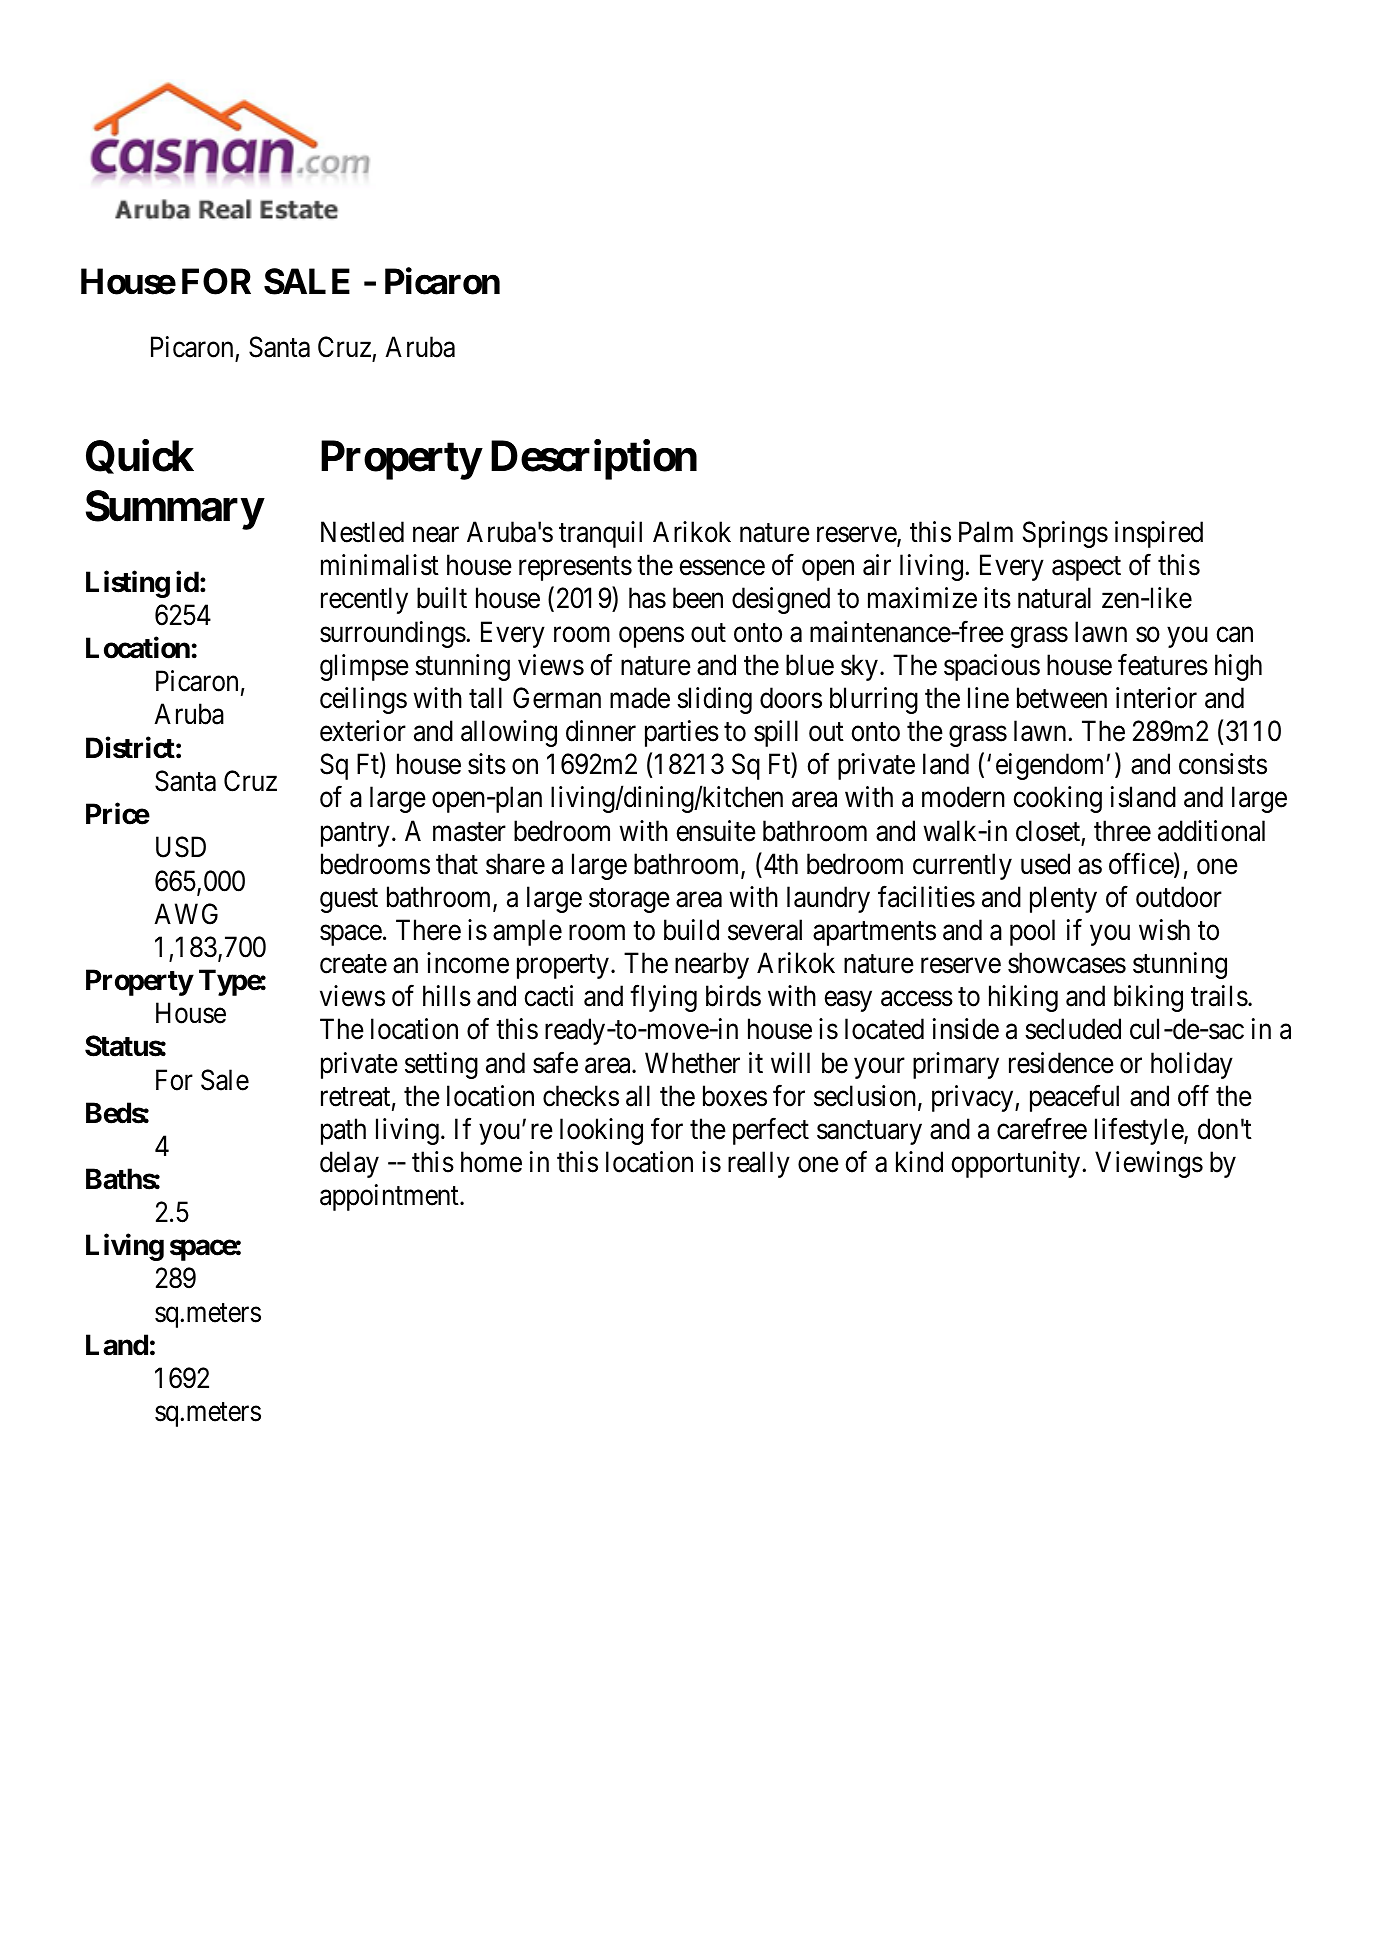 This screenshot has width=1384, height=1958. Describe the element at coordinates (759, 1164) in the screenshot. I see `really` at that location.
